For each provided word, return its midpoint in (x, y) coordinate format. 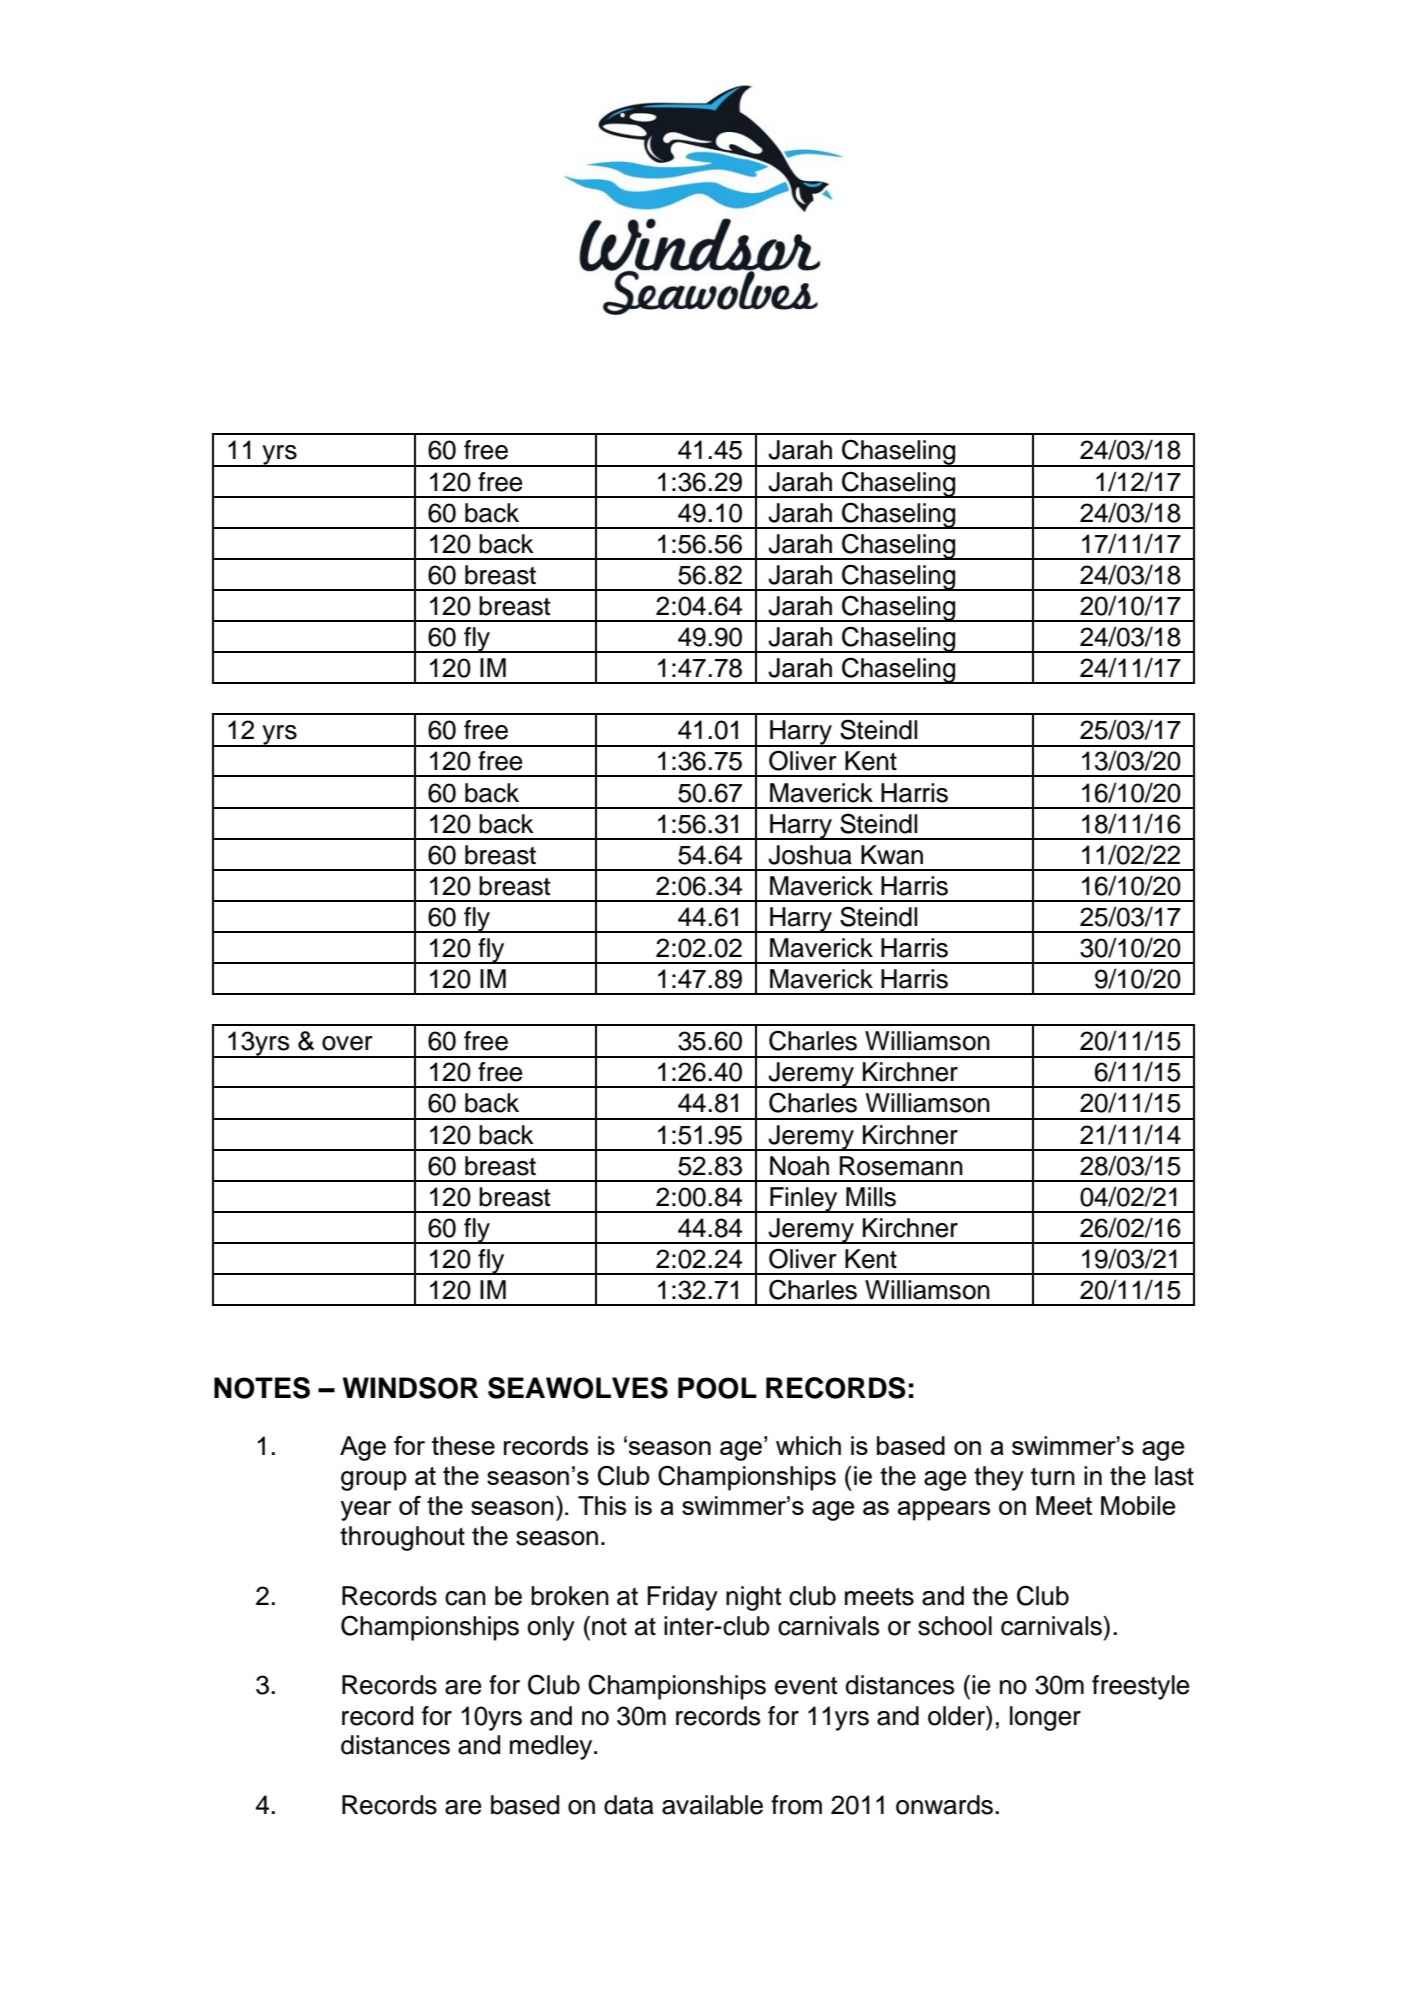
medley (552, 1747)
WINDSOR (410, 1388)
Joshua (810, 855)
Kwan (892, 855)
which (808, 1445)
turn (1053, 1477)
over (347, 1043)
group (374, 1481)
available (712, 1805)
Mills (871, 1197)
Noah (799, 1166)
